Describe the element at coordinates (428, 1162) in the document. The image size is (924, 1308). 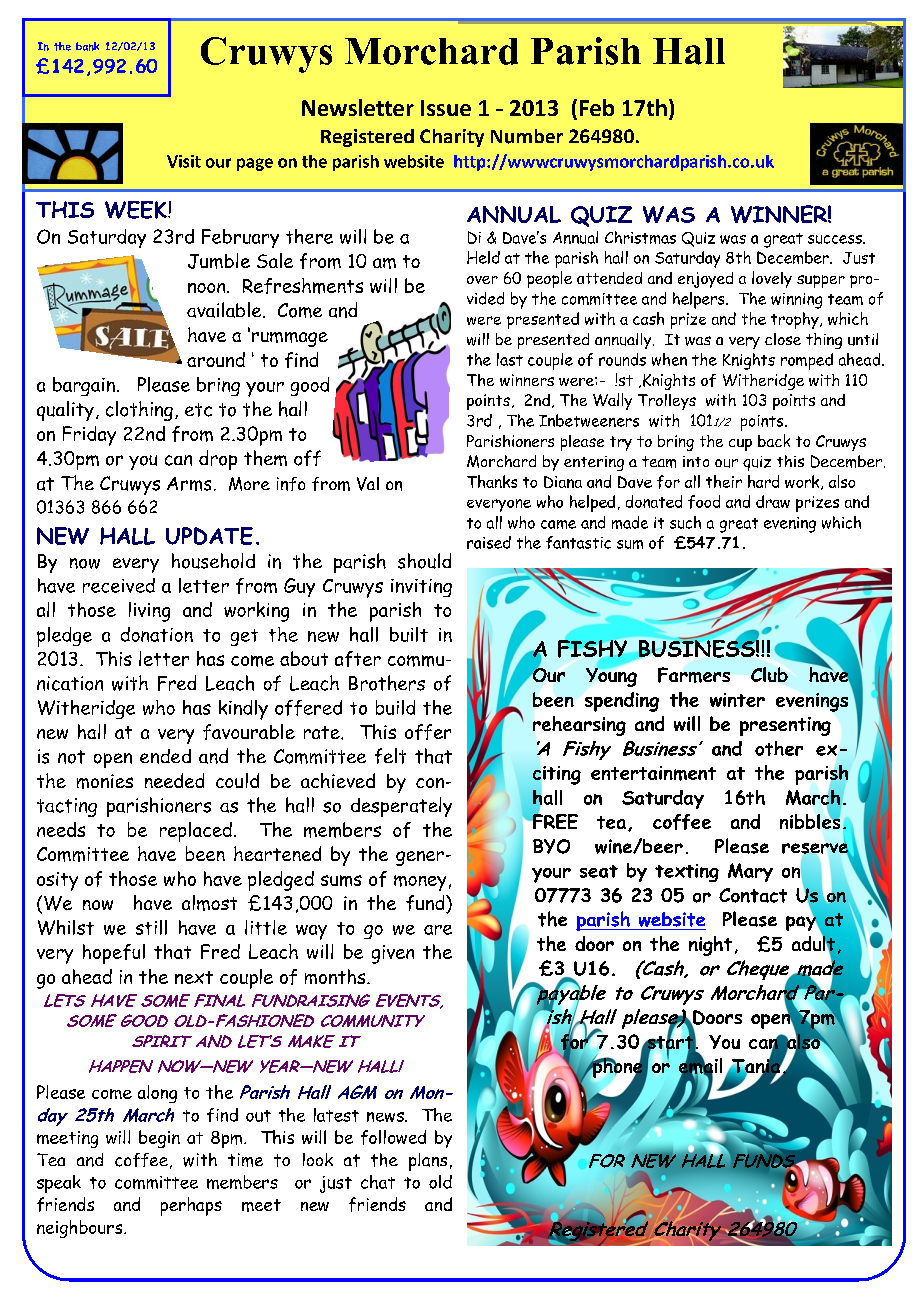
I see `plans` at that location.
